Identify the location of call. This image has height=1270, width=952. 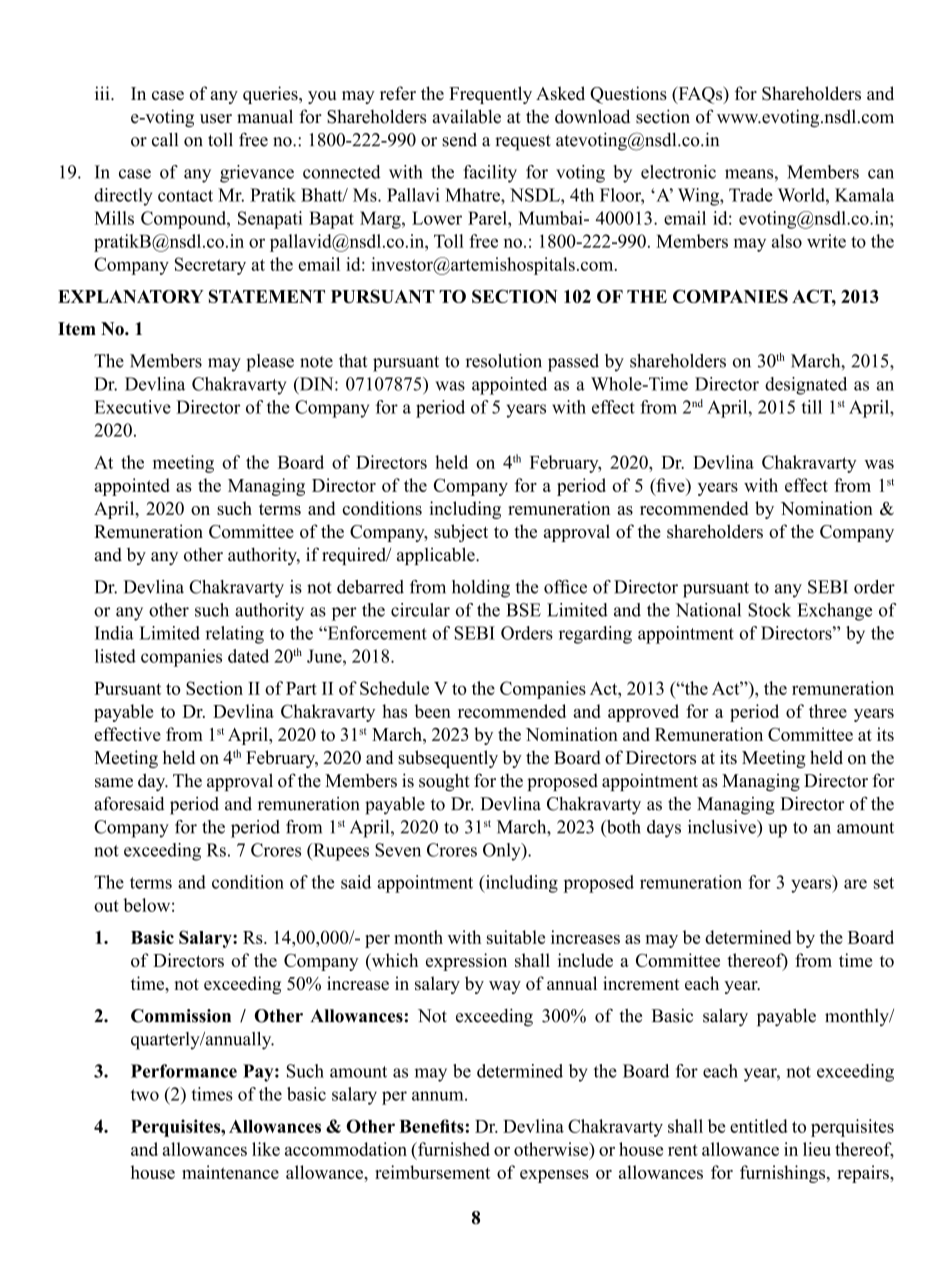
(165, 140).
